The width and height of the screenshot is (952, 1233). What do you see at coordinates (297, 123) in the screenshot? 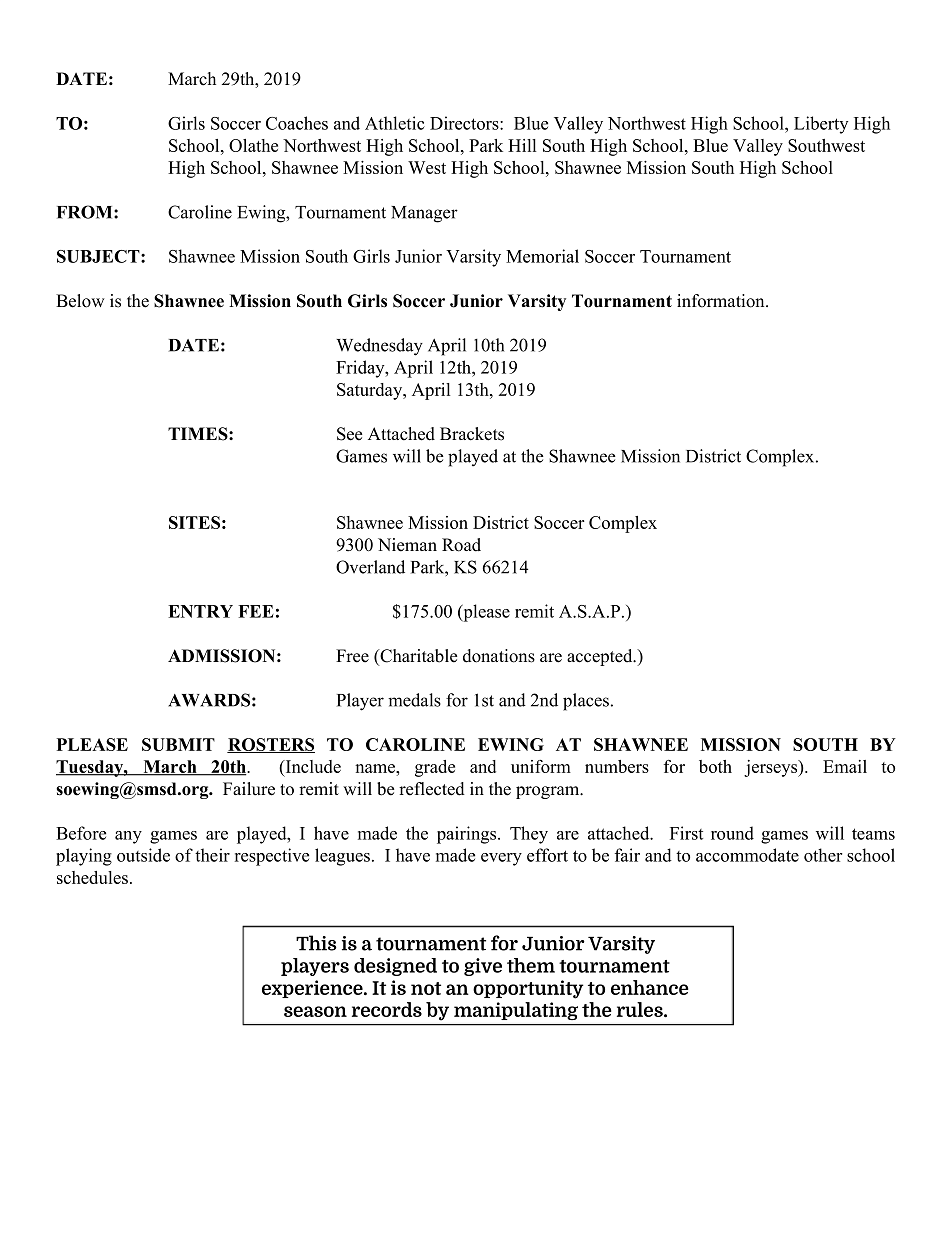
I see `Coaches` at bounding box center [297, 123].
